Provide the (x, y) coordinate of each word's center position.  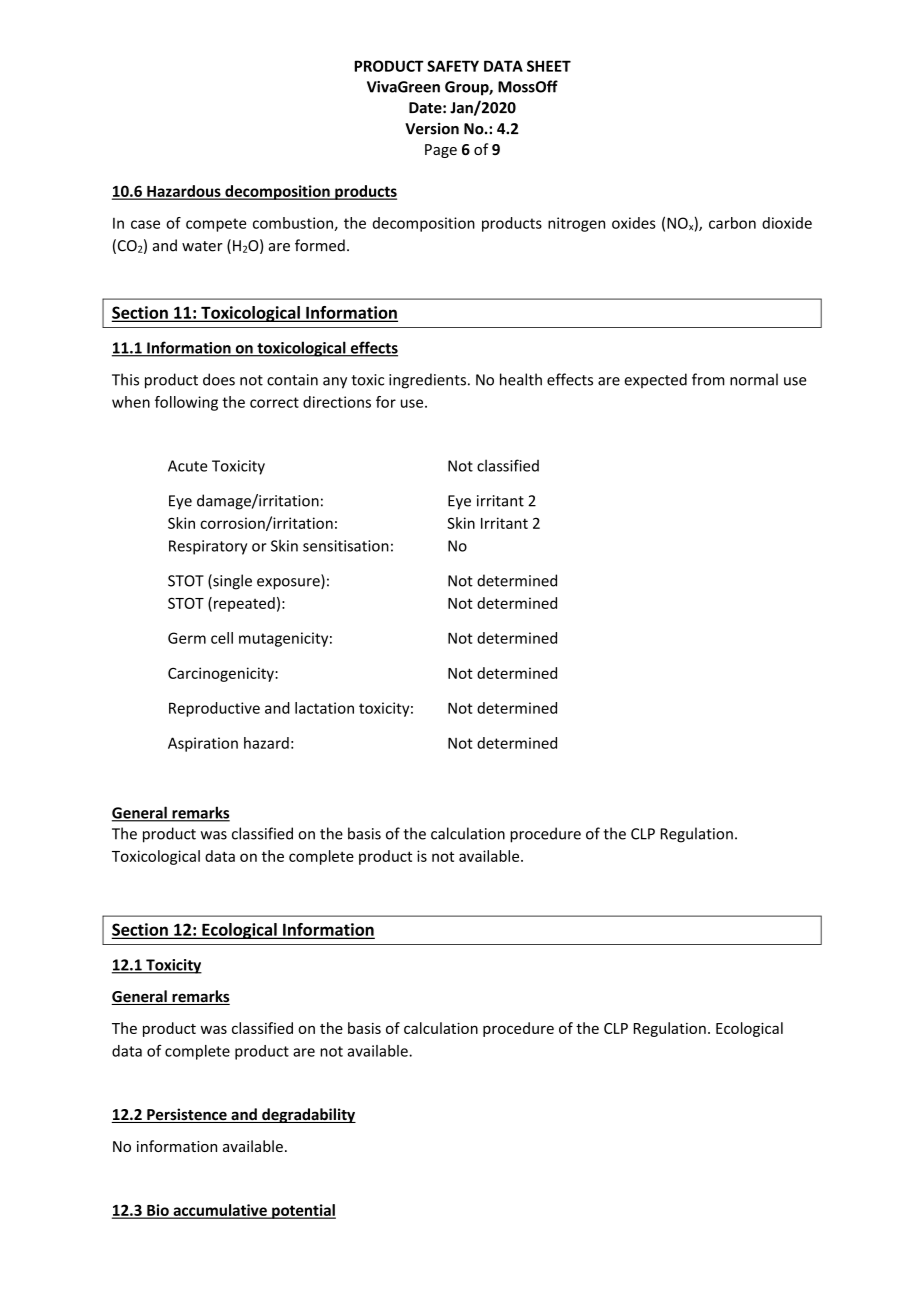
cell (222, 638)
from (708, 379)
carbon (732, 223)
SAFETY (453, 66)
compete (216, 225)
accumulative (220, 1211)
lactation (324, 708)
